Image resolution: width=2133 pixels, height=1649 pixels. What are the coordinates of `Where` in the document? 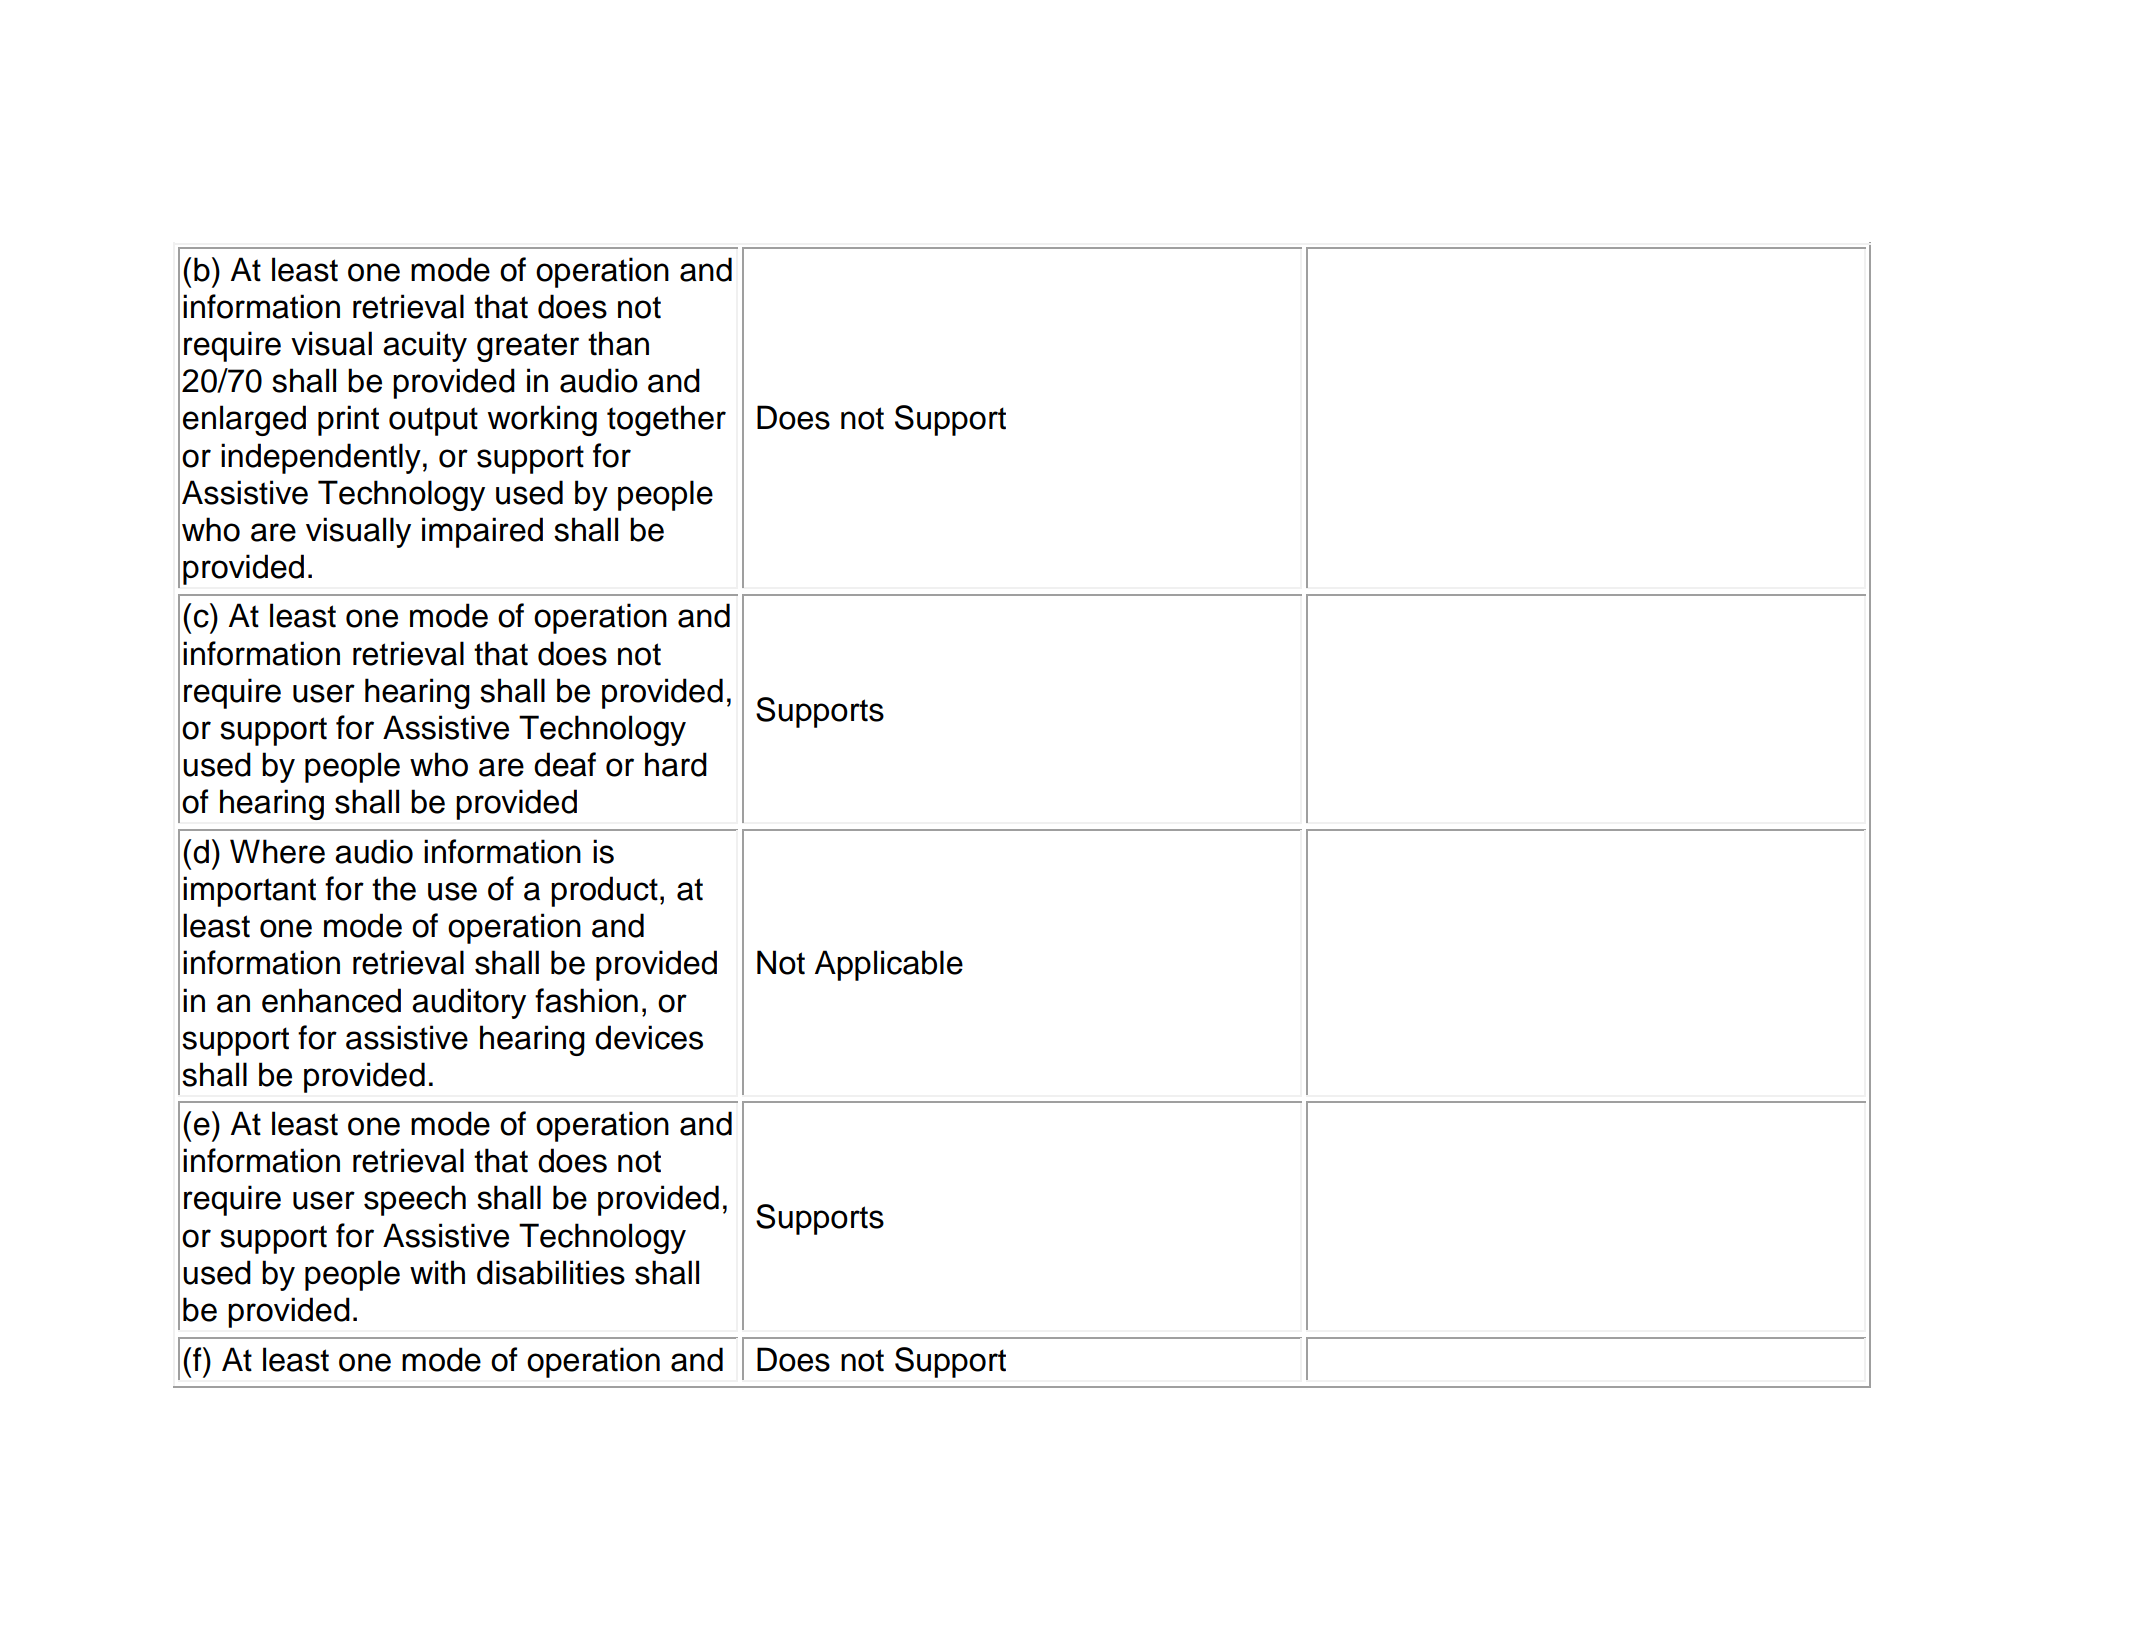 It's located at (277, 851).
